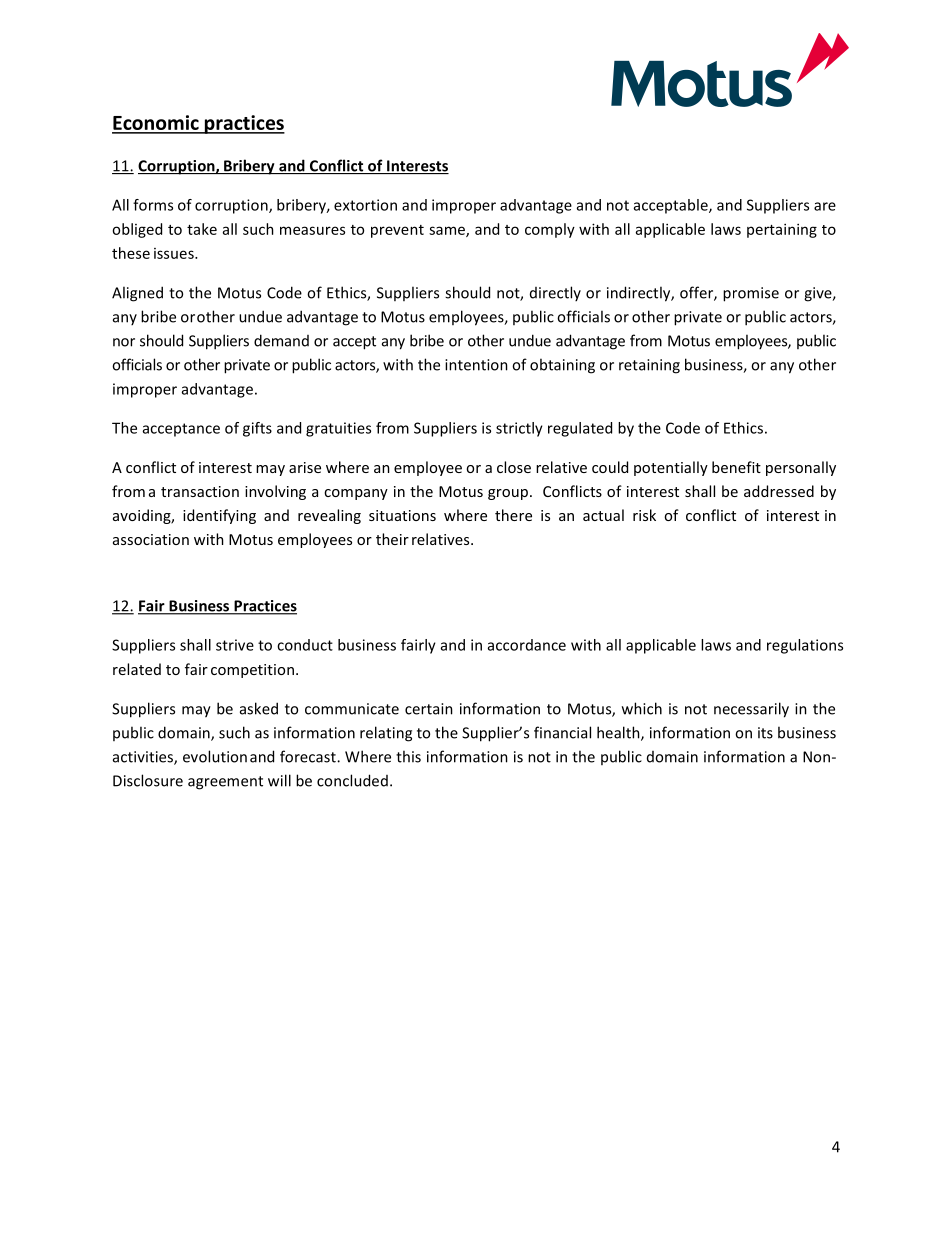  What do you see at coordinates (782, 230) in the screenshot?
I see `pertaining` at bounding box center [782, 230].
